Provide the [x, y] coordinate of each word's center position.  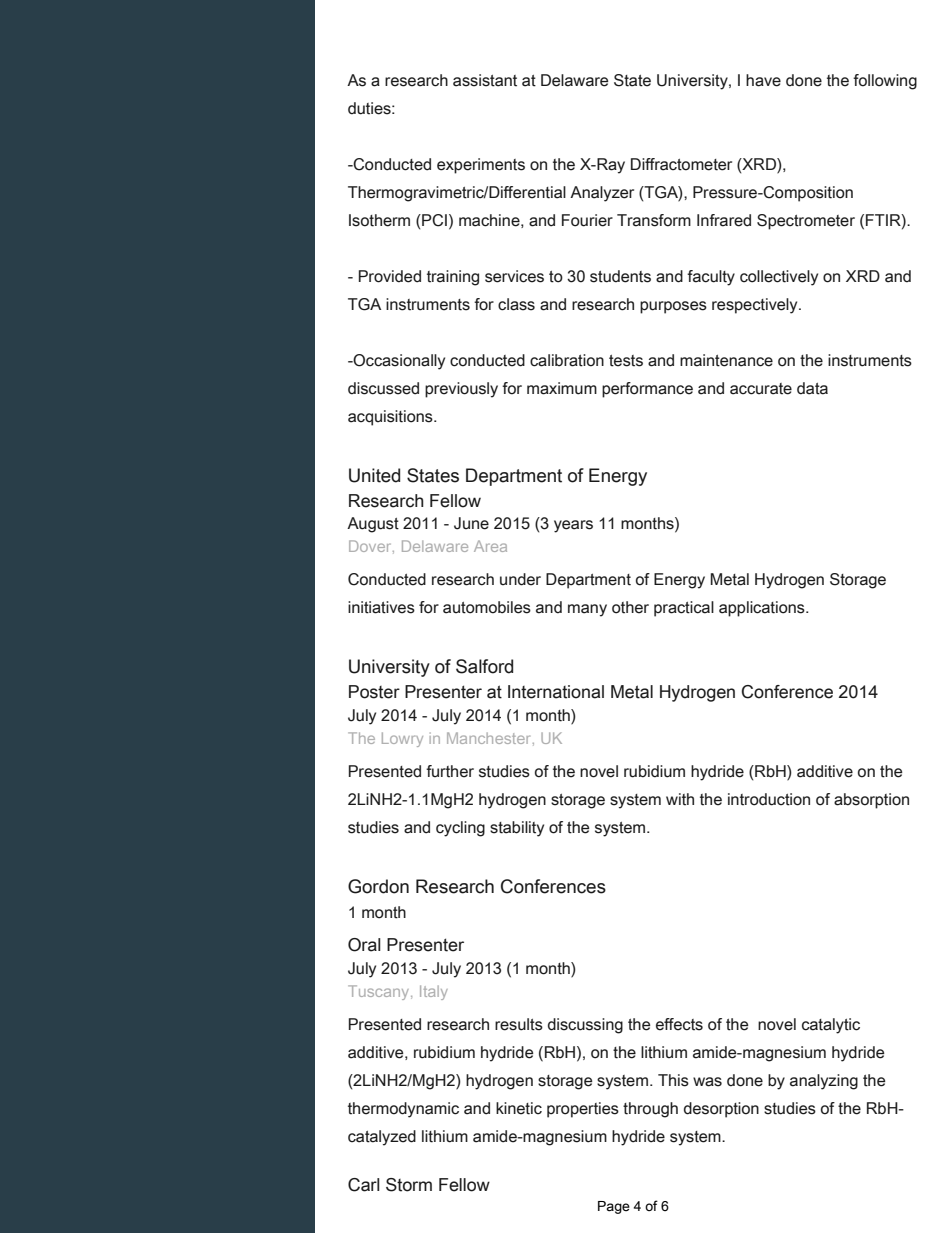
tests [626, 361]
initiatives [381, 607]
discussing [585, 1026]
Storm [409, 1185]
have [763, 80]
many [587, 610]
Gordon [378, 886]
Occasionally [398, 362]
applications [763, 609]
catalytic [831, 1026]
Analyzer [602, 194]
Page [614, 1207]
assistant [485, 80]
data [812, 388]
